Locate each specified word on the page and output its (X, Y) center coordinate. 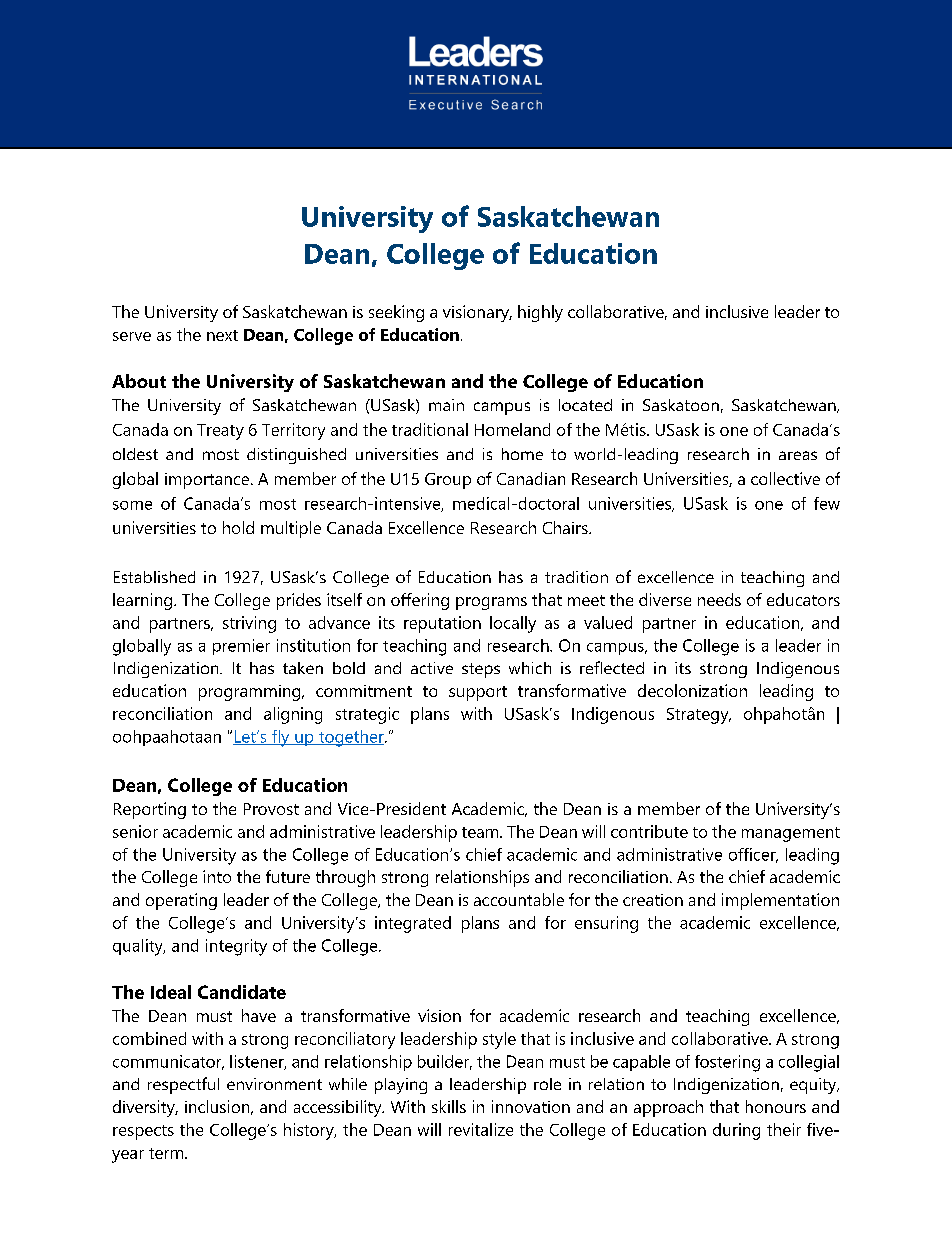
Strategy (699, 716)
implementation (780, 901)
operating (181, 901)
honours (776, 1106)
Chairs (566, 527)
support (478, 693)
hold (238, 527)
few (827, 503)
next (222, 335)
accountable (519, 899)
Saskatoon (681, 405)
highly (540, 313)
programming (251, 693)
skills (449, 1106)
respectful (183, 1085)
